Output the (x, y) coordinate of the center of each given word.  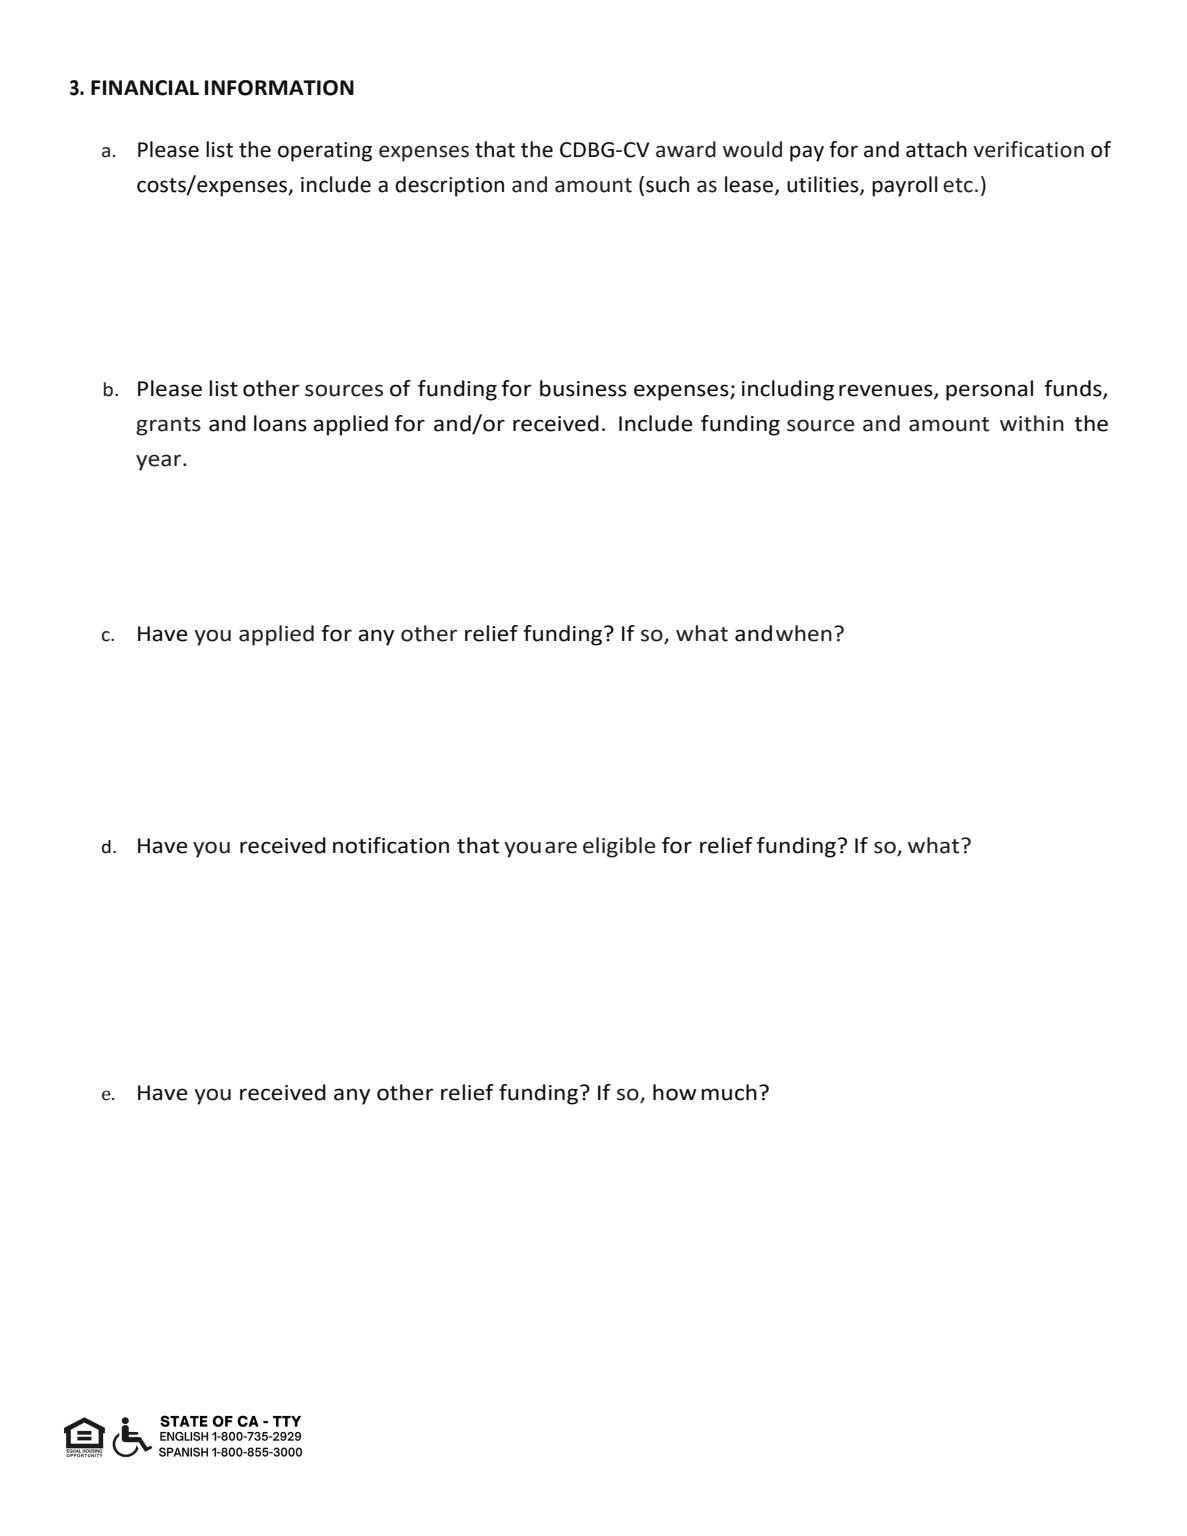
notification (391, 845)
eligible (619, 847)
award (686, 149)
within (1032, 423)
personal (989, 390)
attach (936, 149)
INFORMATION (279, 88)
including (788, 390)
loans (280, 423)
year (160, 462)
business (583, 388)
